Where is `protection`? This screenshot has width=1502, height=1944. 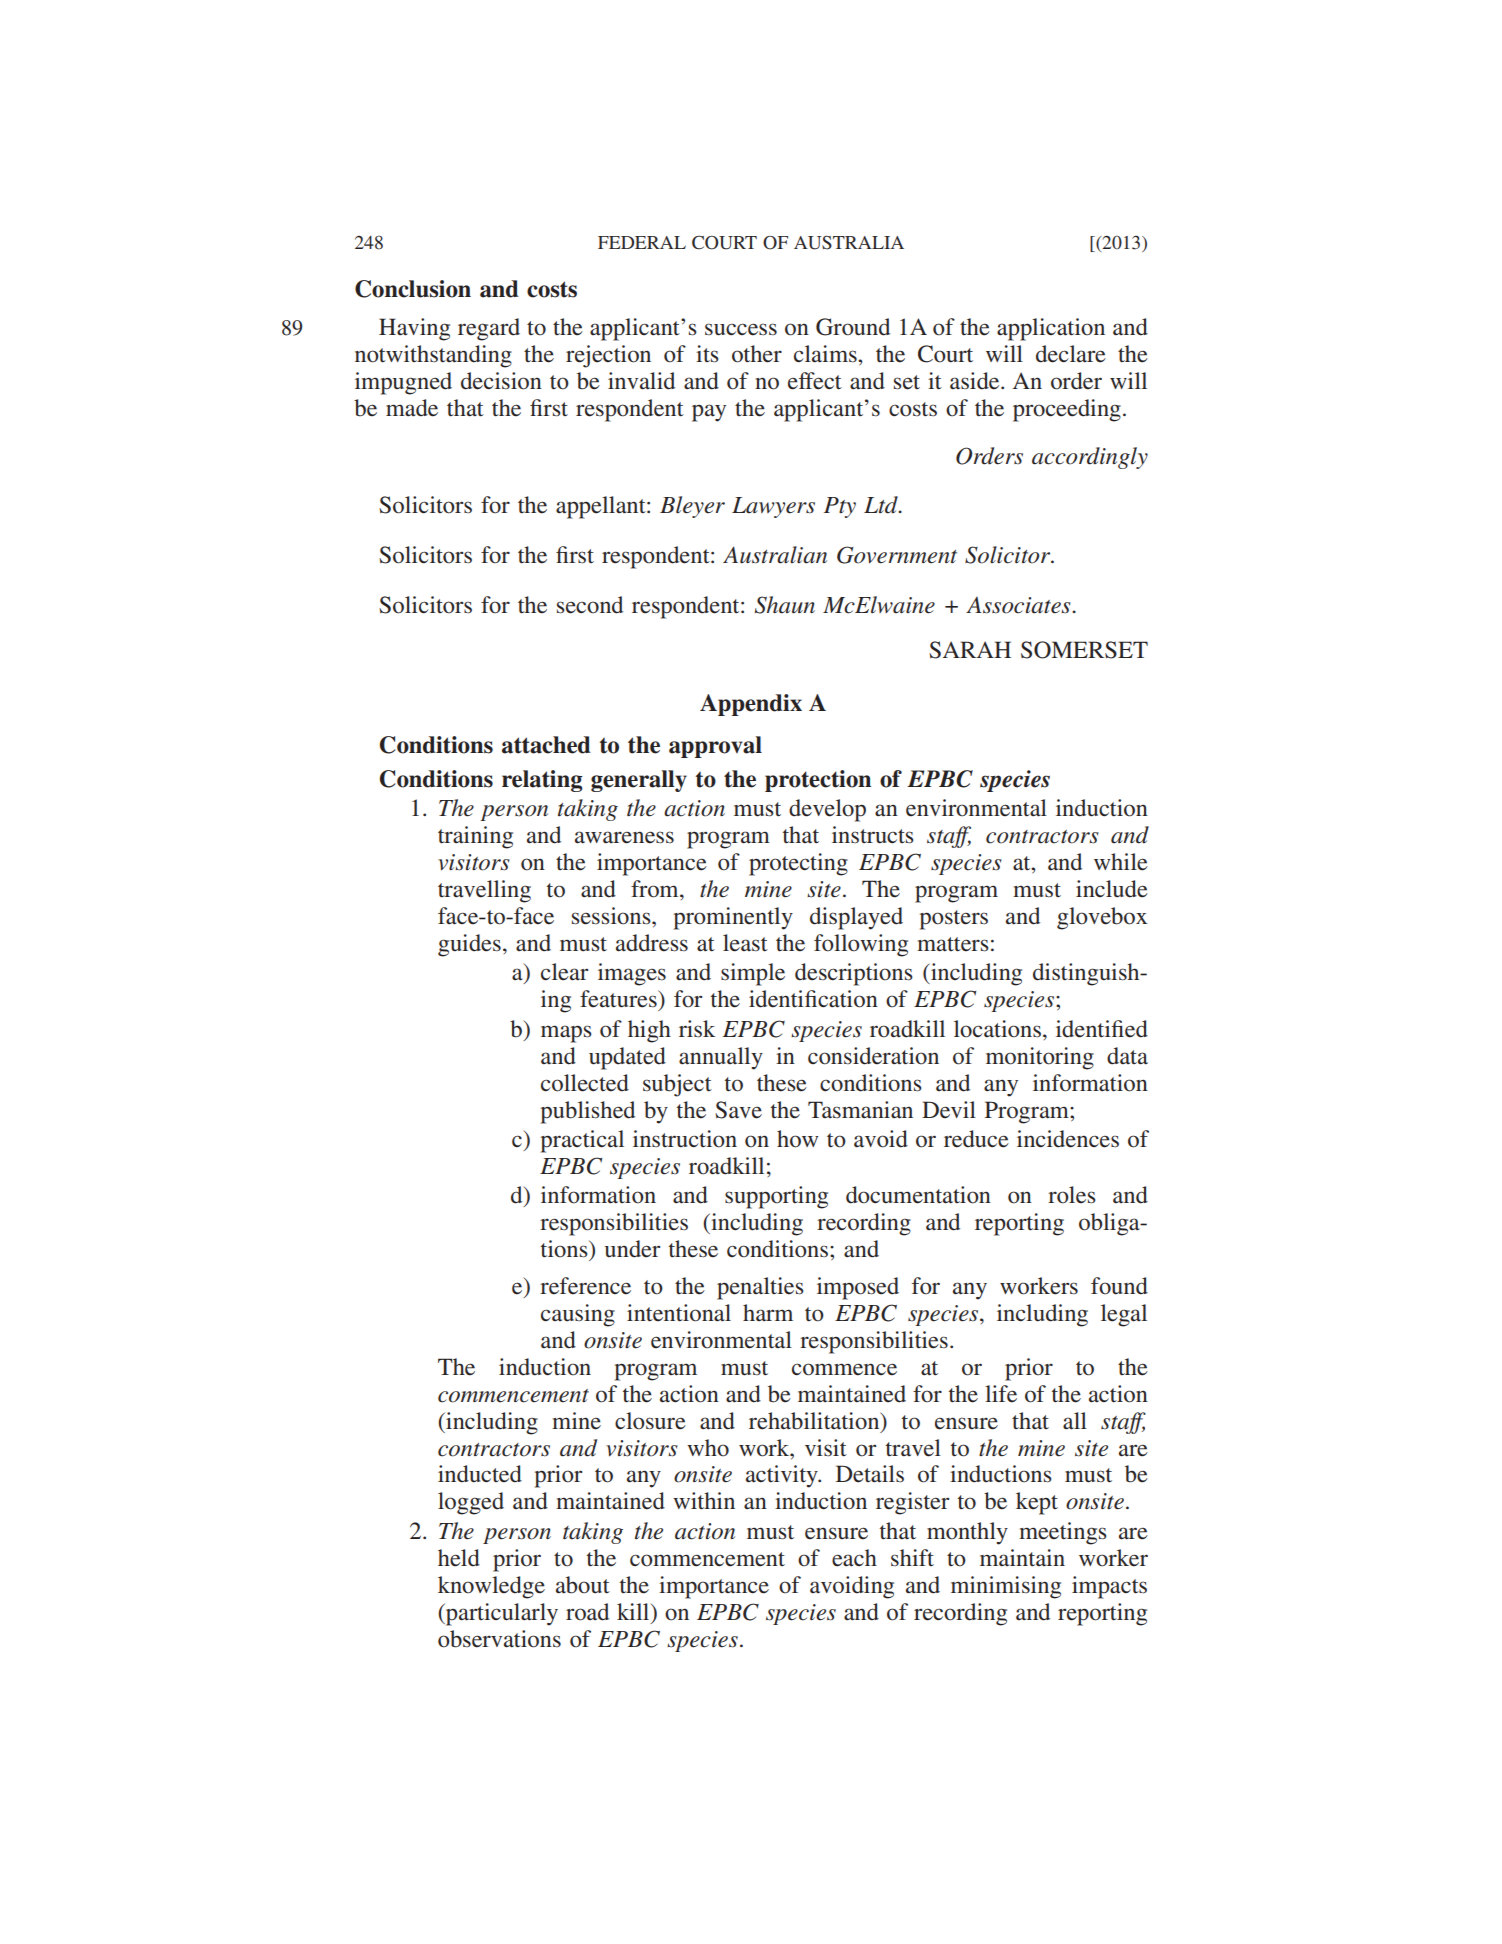
protection is located at coordinates (818, 781).
